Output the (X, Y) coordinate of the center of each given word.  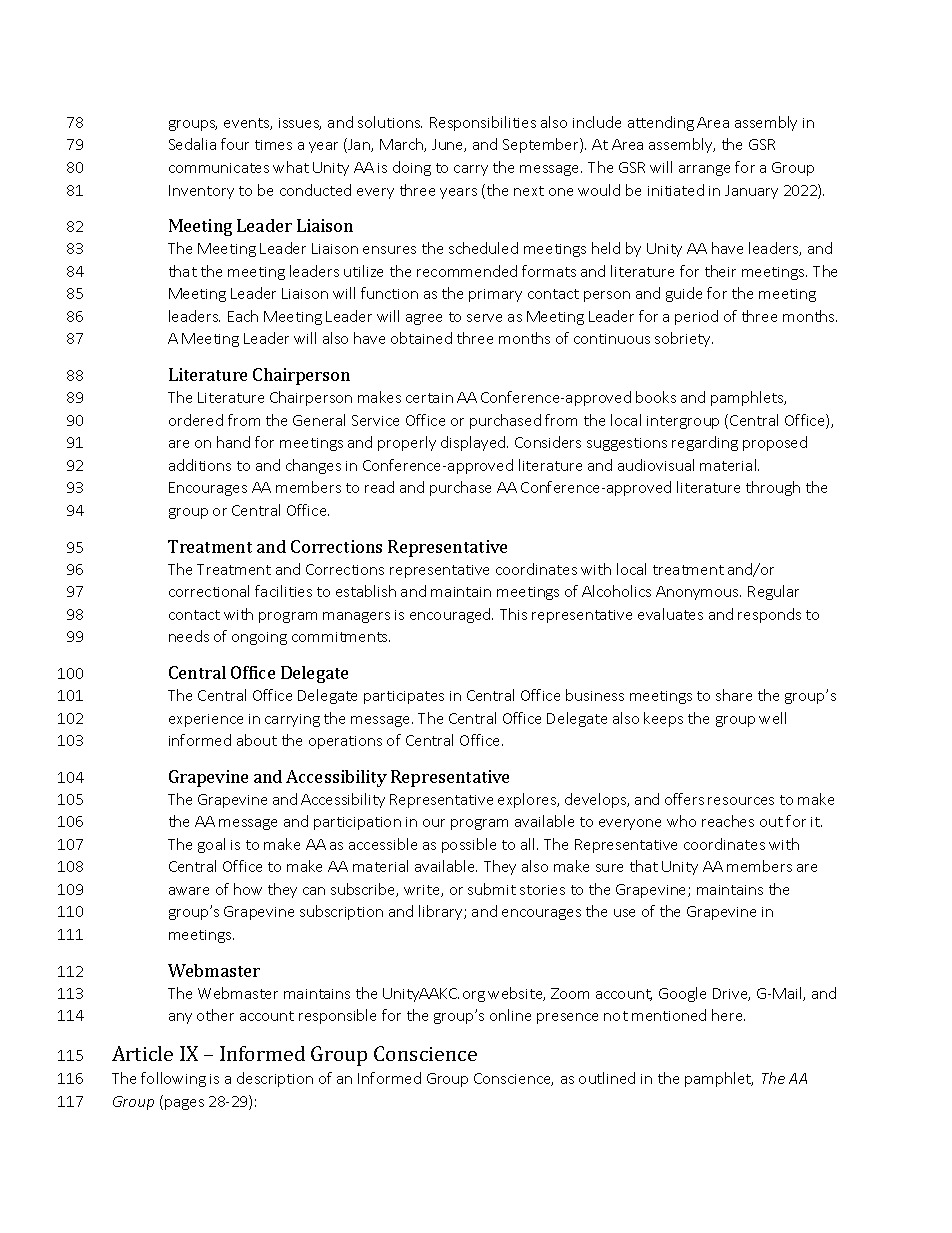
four (235, 144)
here (728, 1015)
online (510, 1015)
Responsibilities (483, 123)
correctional (209, 591)
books (656, 397)
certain (429, 398)
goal (211, 845)
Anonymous (698, 593)
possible (469, 845)
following (173, 1079)
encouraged (451, 615)
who (681, 821)
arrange (704, 170)
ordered (196, 420)
